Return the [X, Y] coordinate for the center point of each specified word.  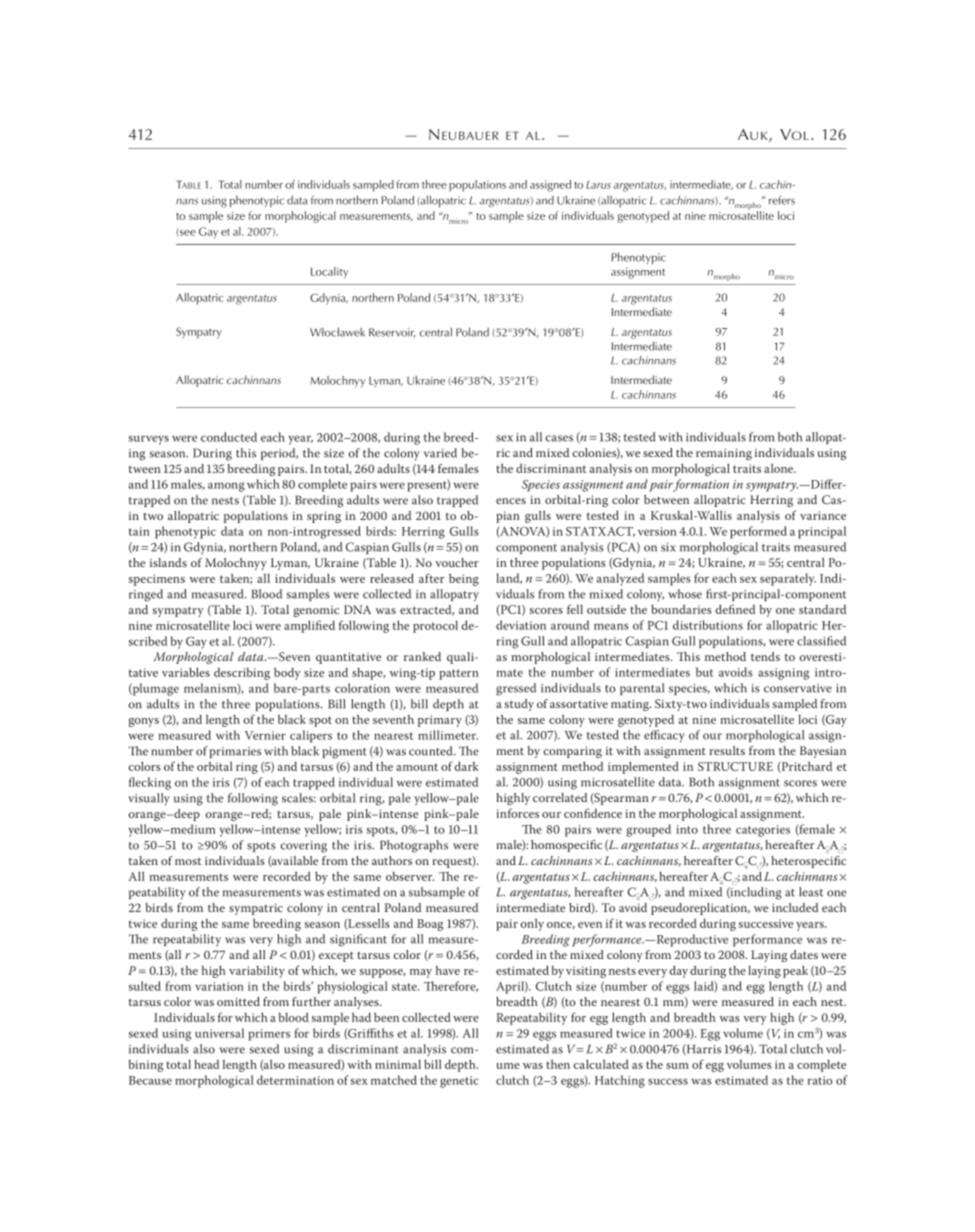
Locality [329, 273]
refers [782, 200]
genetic [459, 1082]
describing [242, 674]
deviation [521, 625]
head [206, 1064]
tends [765, 656]
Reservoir [392, 333]
